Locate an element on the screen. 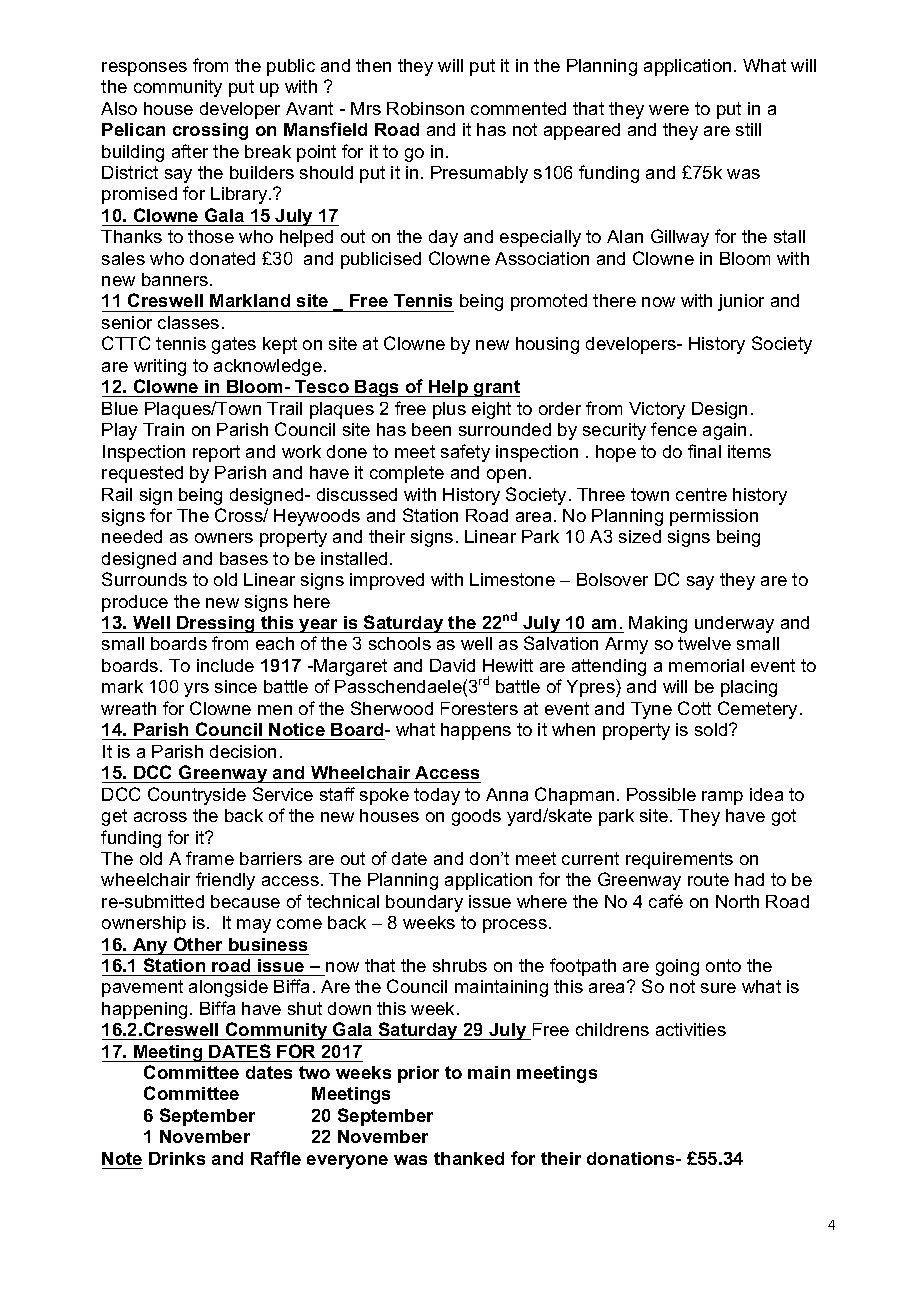 The height and width of the screenshot is (1308, 924). were is located at coordinates (669, 110).
